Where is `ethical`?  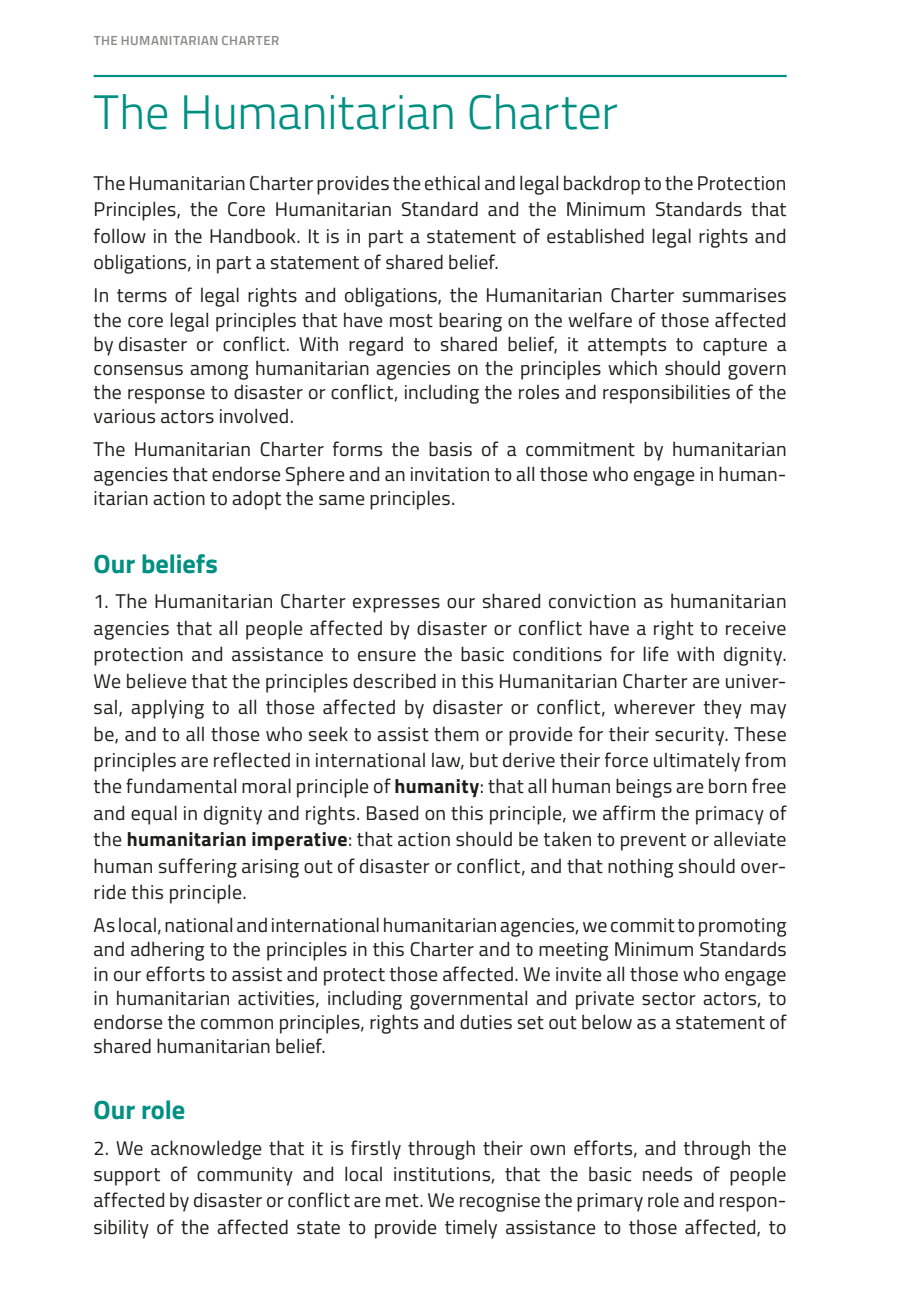 ethical is located at coordinates (452, 183).
